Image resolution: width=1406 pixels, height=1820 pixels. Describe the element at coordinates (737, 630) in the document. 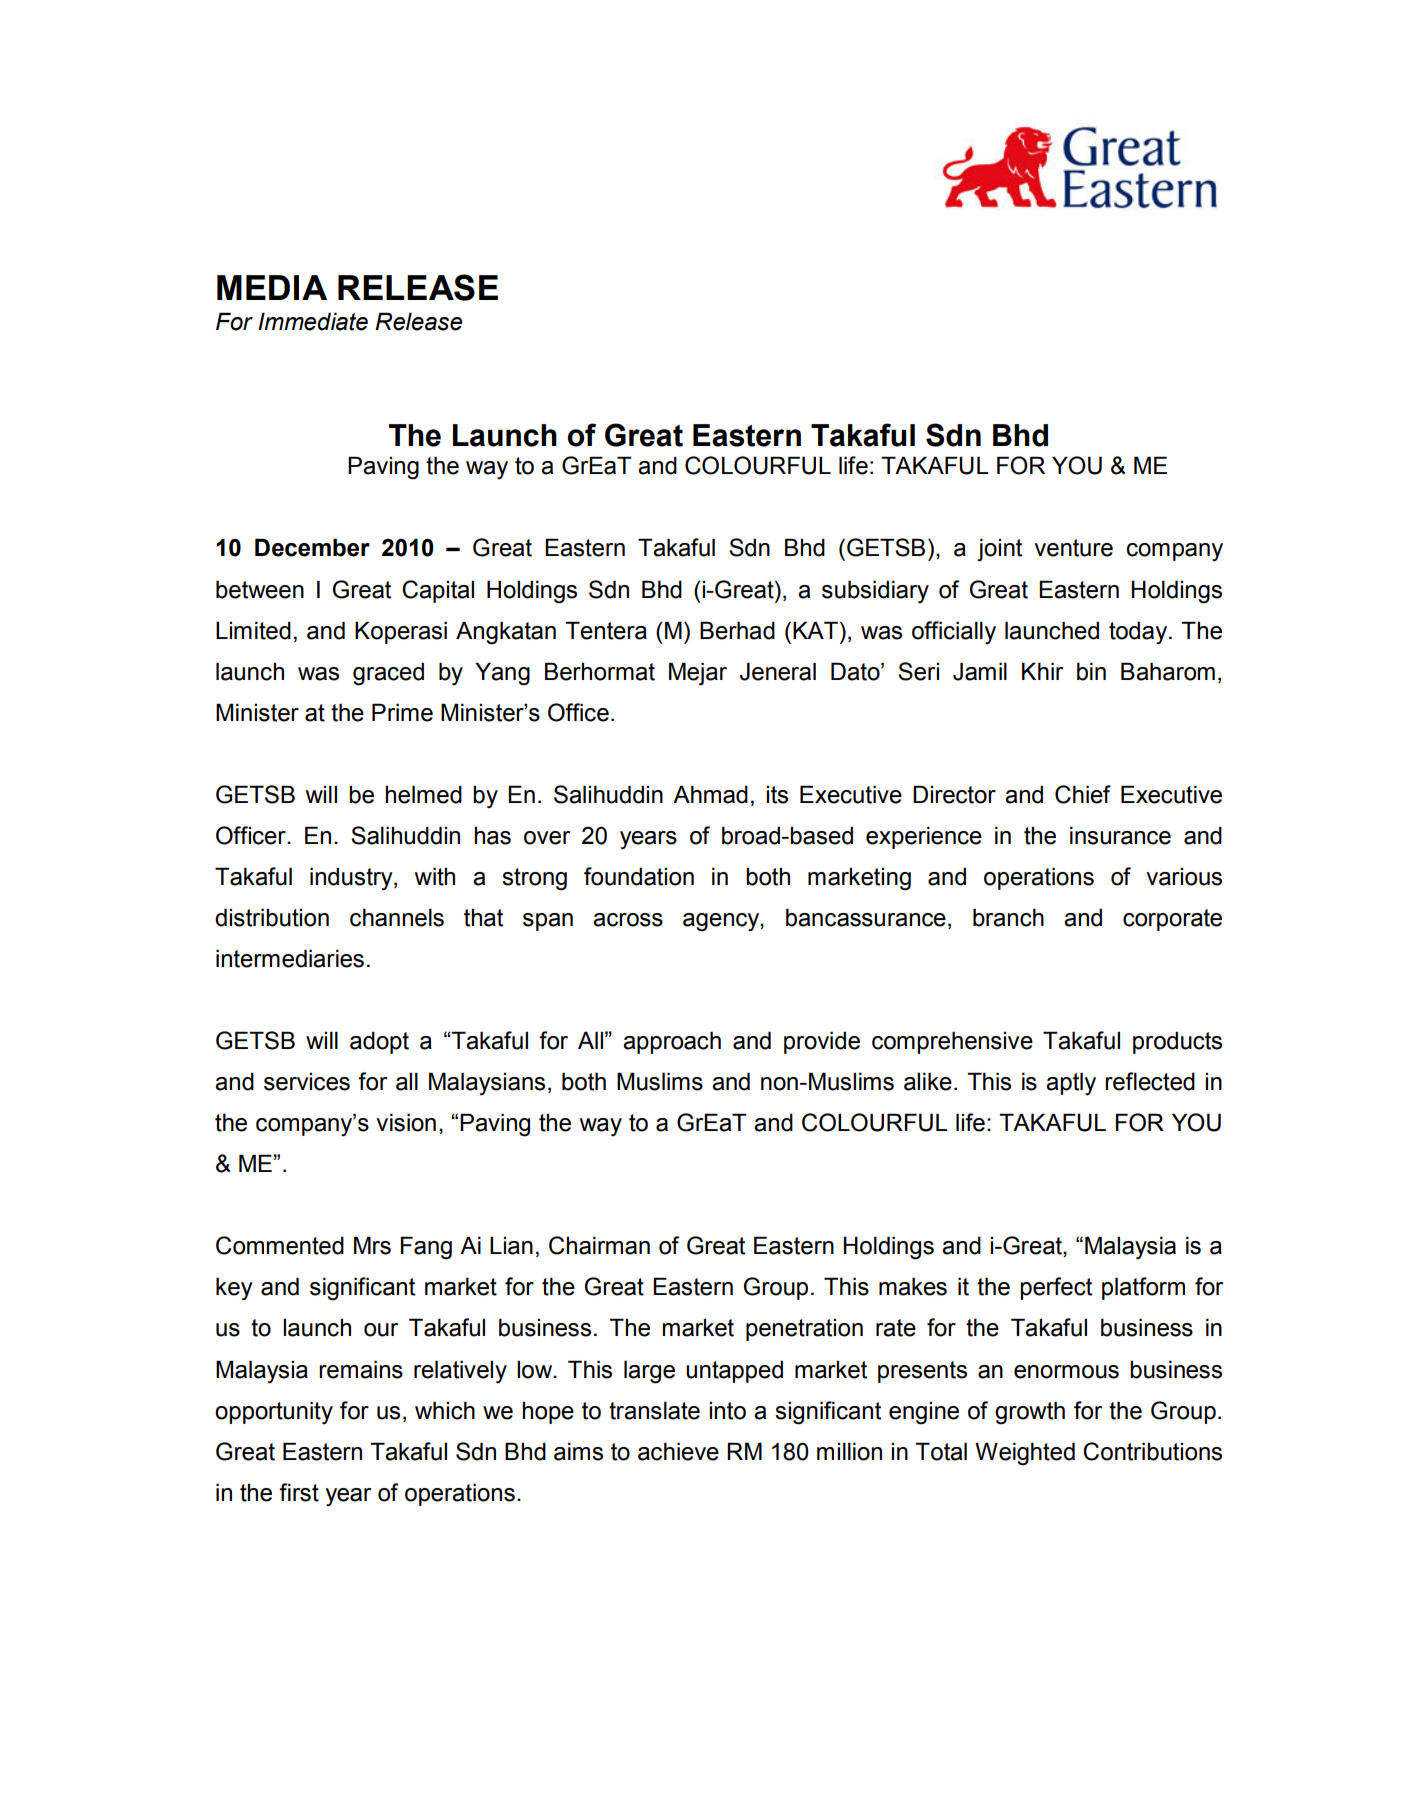

I see `Berhad` at that location.
